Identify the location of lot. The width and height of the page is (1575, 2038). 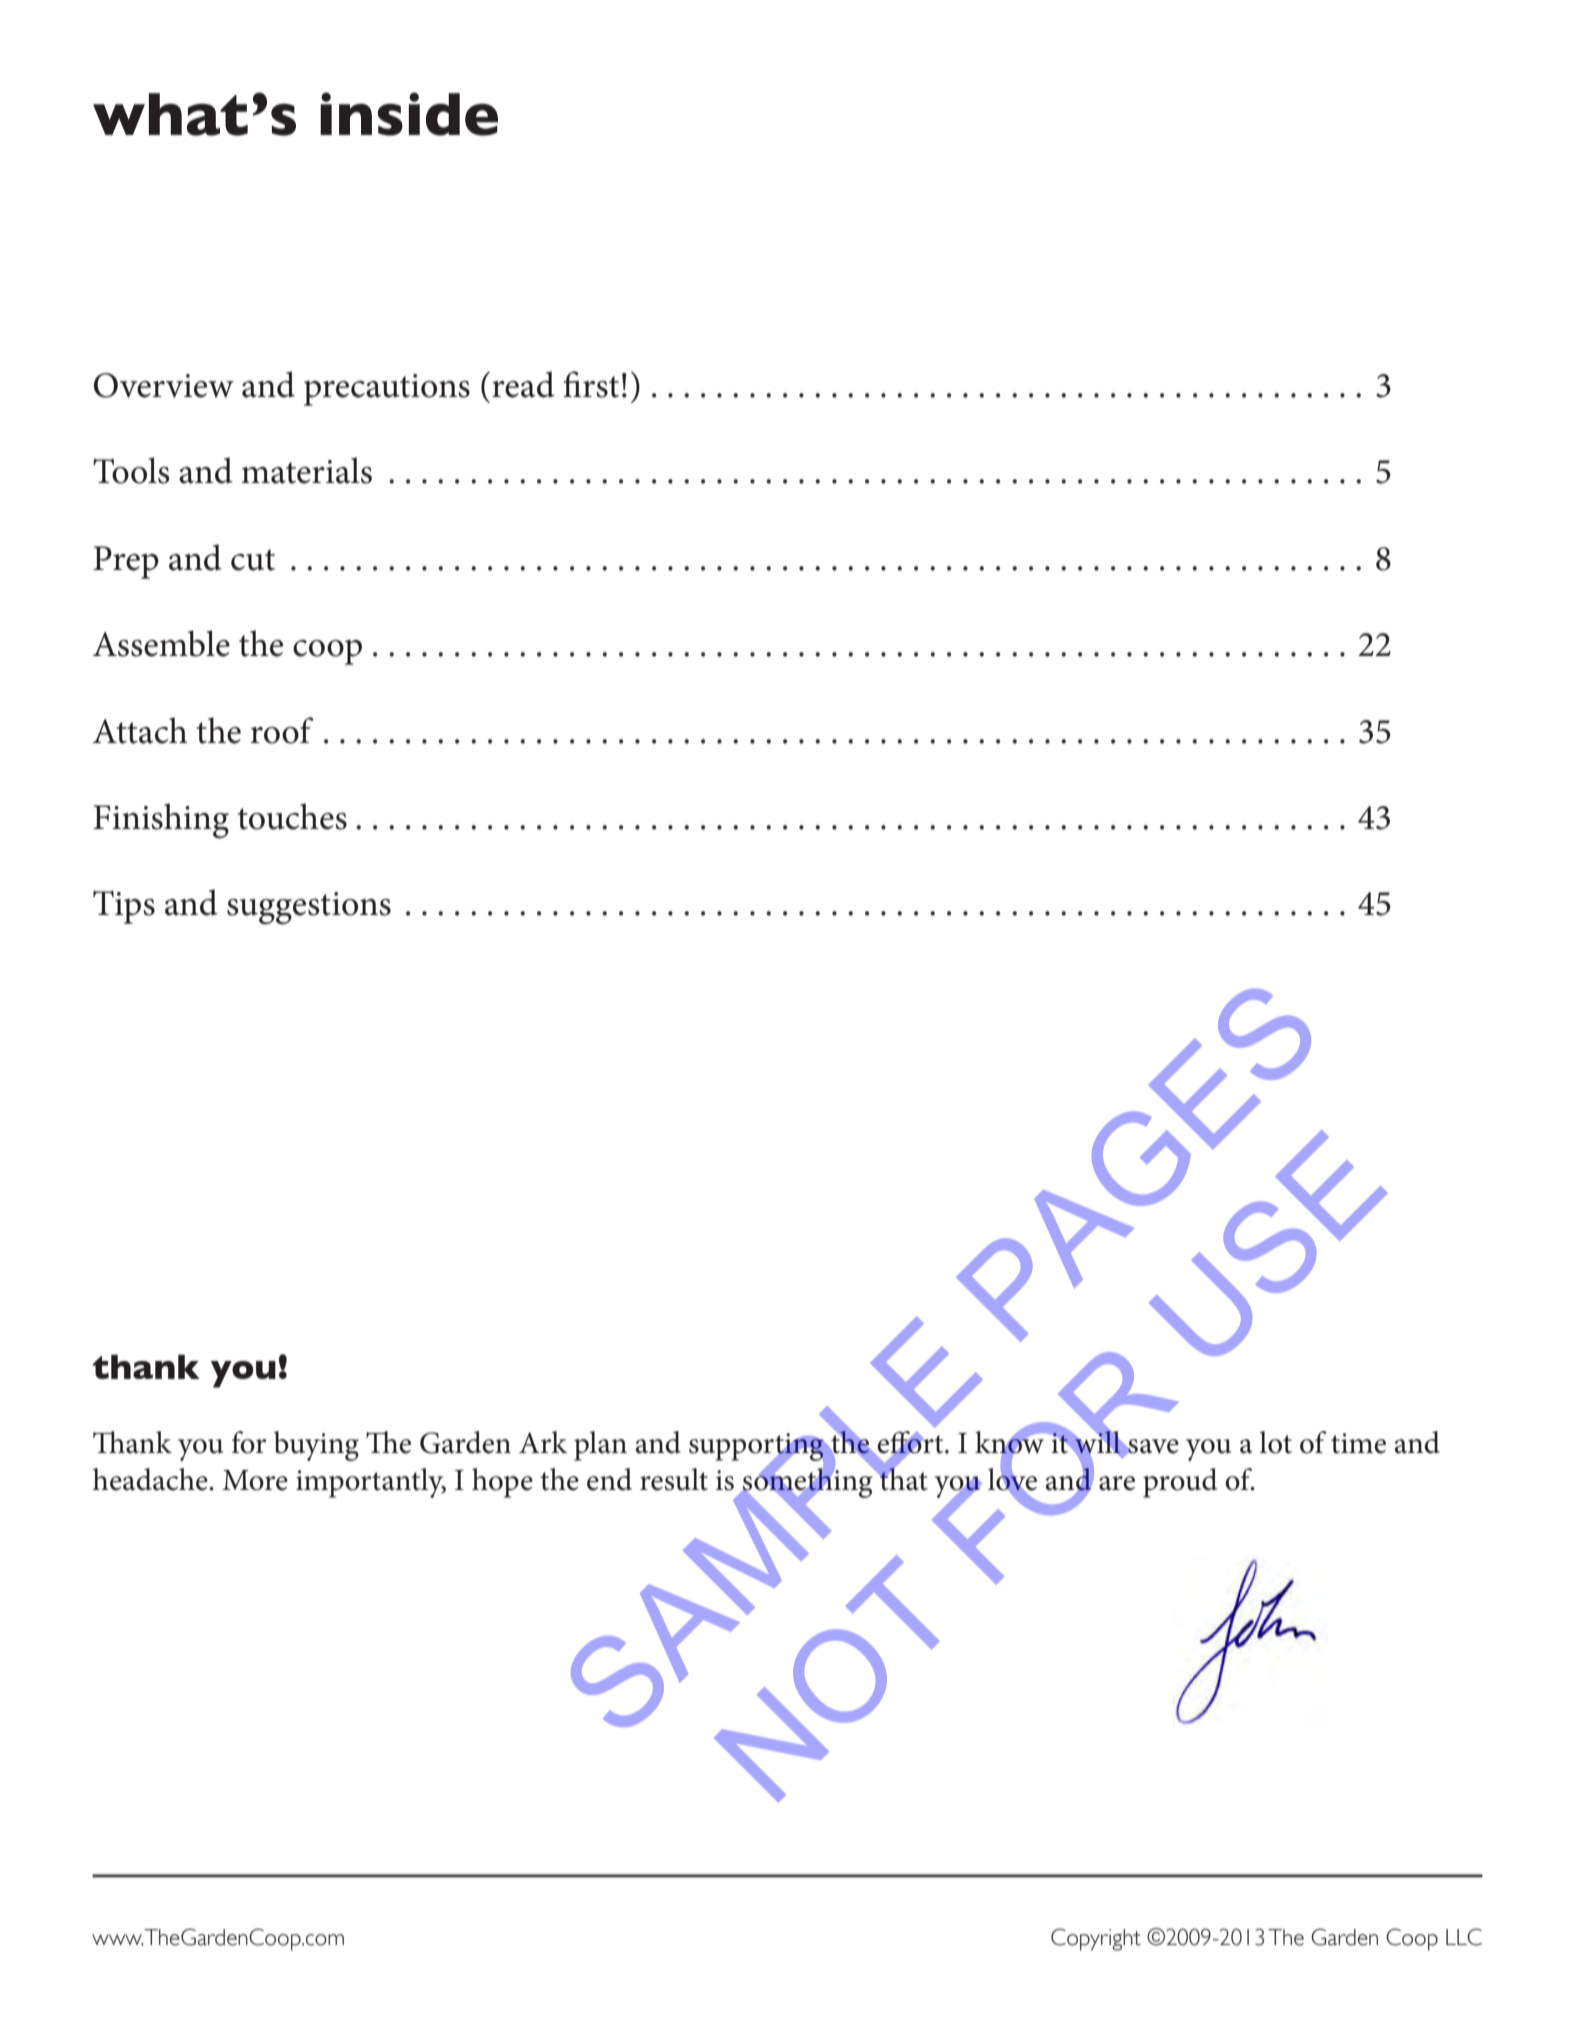
(1275, 1442).
